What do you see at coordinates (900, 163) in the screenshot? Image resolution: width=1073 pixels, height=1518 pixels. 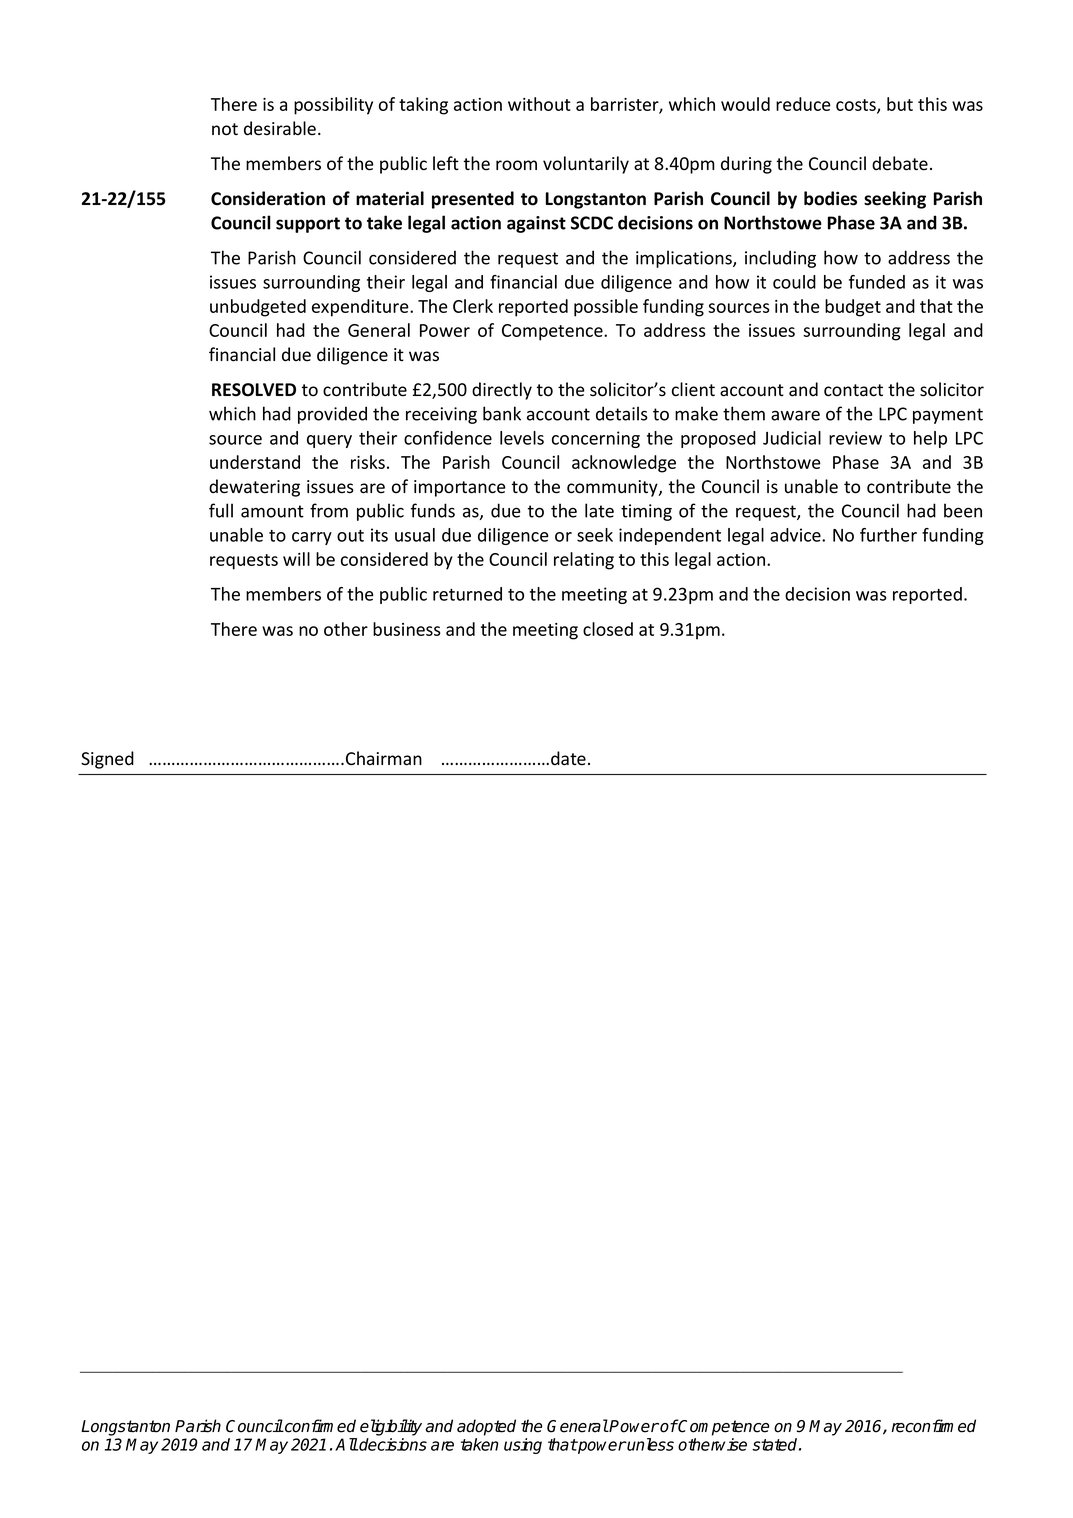 I see `debate` at bounding box center [900, 163].
